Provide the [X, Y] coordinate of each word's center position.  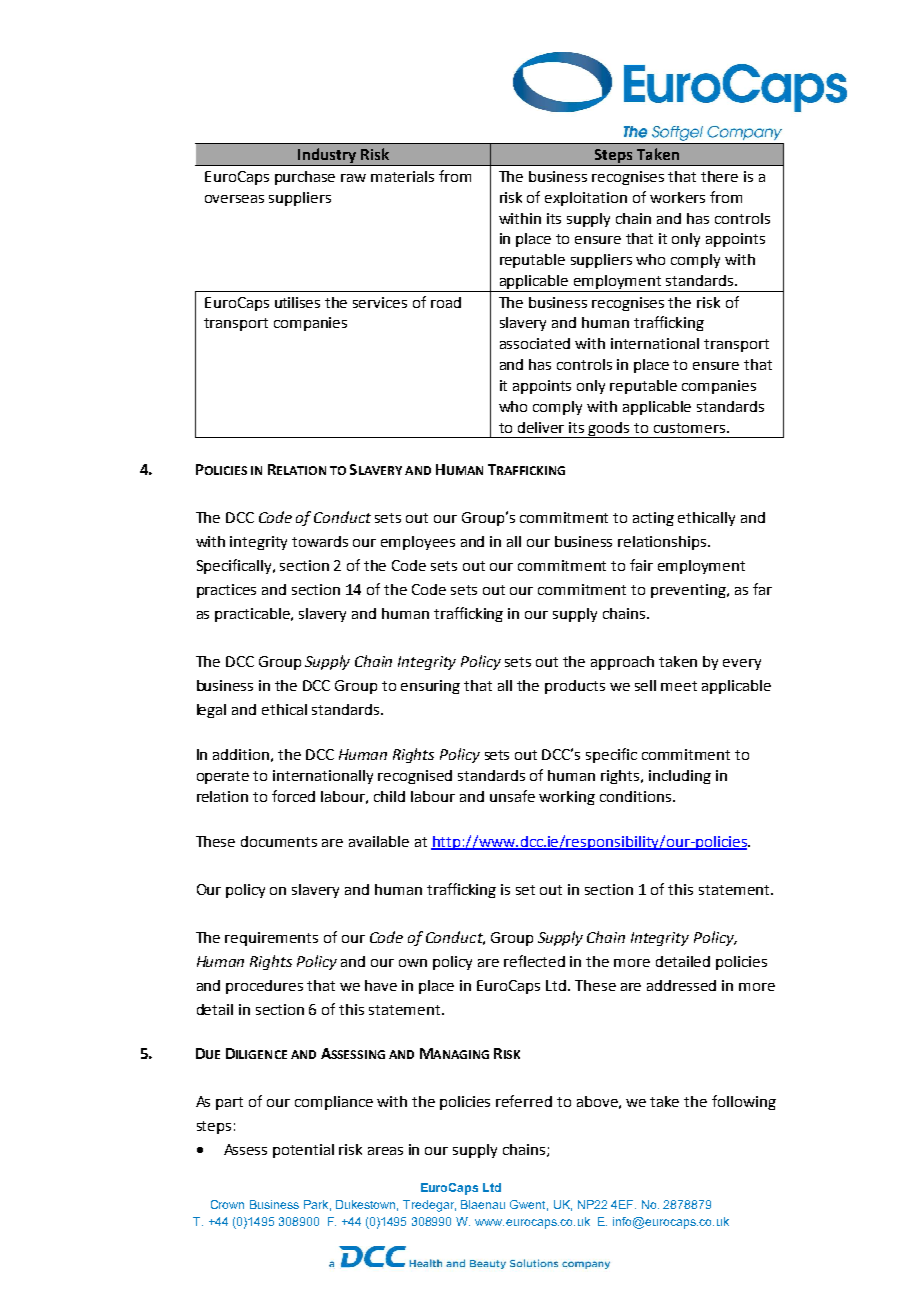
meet [679, 686]
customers [691, 428]
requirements [271, 939]
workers [677, 197]
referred [524, 1101]
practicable [254, 615]
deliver [541, 427]
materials [402, 176]
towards [320, 541]
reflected [534, 961]
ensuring [430, 687]
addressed [681, 985]
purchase [305, 178]
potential [303, 1151]
